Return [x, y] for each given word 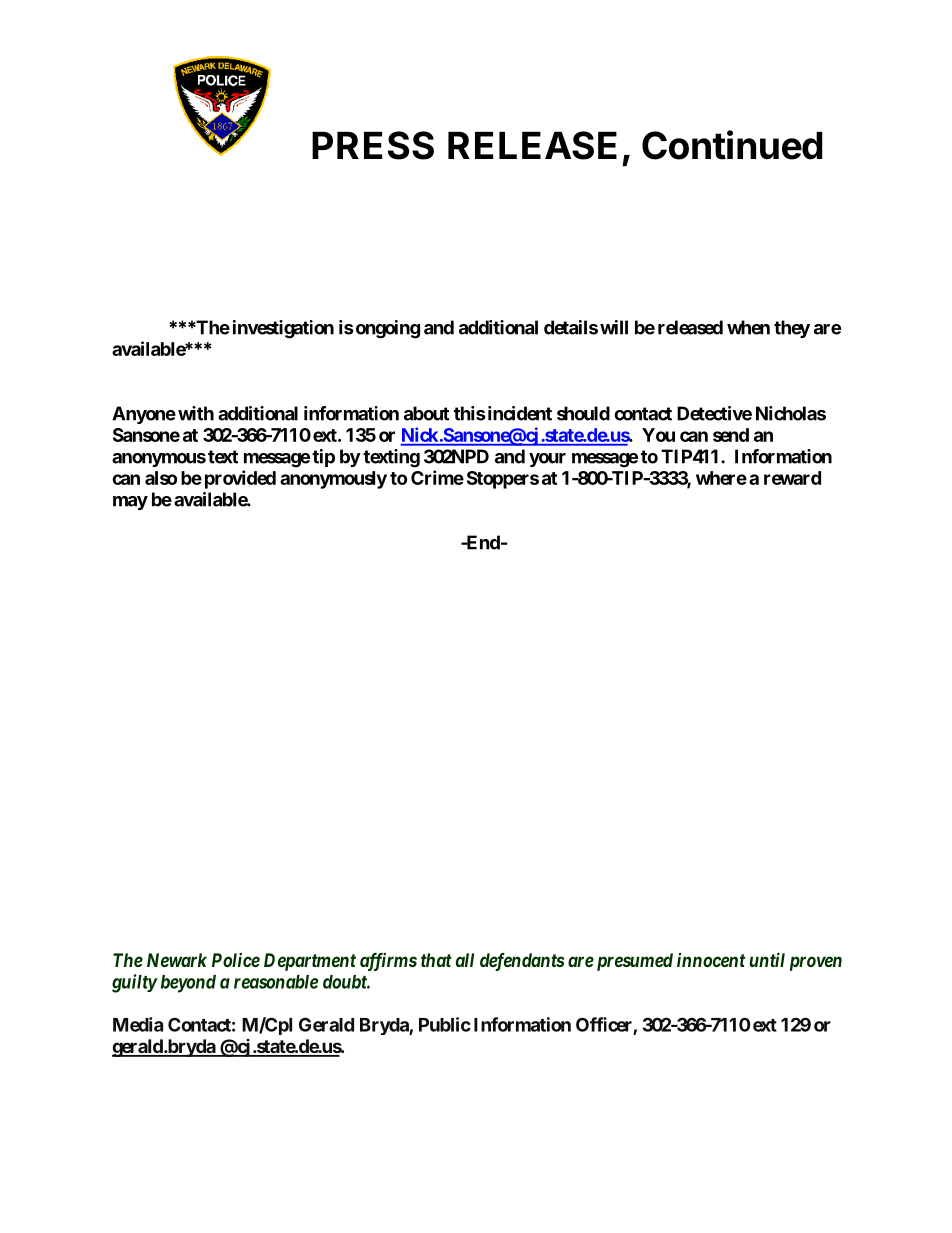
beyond [188, 984]
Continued [732, 145]
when [748, 327]
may [130, 503]
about [426, 413]
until [767, 959]
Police [236, 960]
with [196, 413]
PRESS [373, 145]
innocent [711, 960]
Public [445, 1024]
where [721, 478]
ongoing [388, 329]
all [465, 960]
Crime [437, 477]
